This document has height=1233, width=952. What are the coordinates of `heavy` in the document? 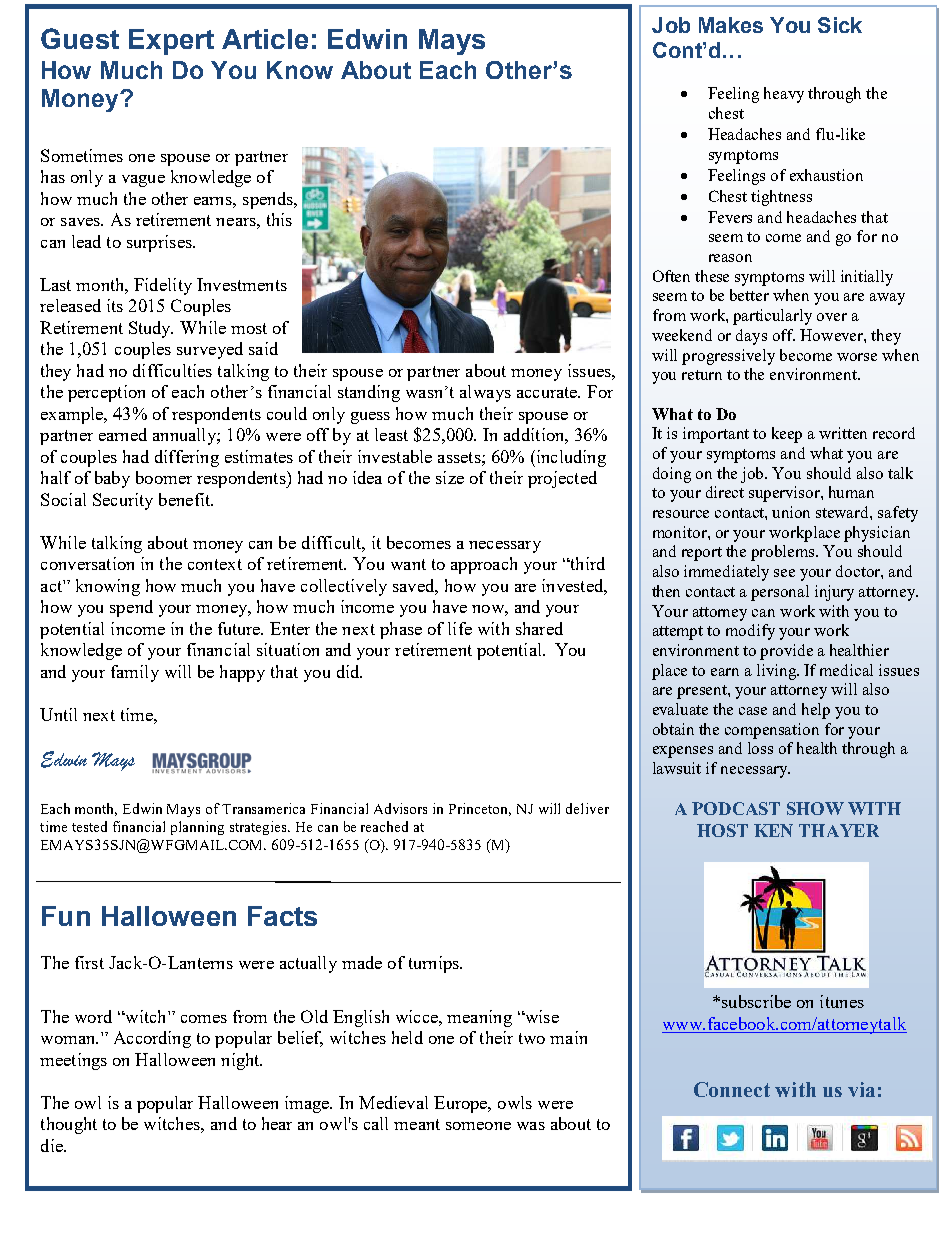 It's located at (784, 95).
